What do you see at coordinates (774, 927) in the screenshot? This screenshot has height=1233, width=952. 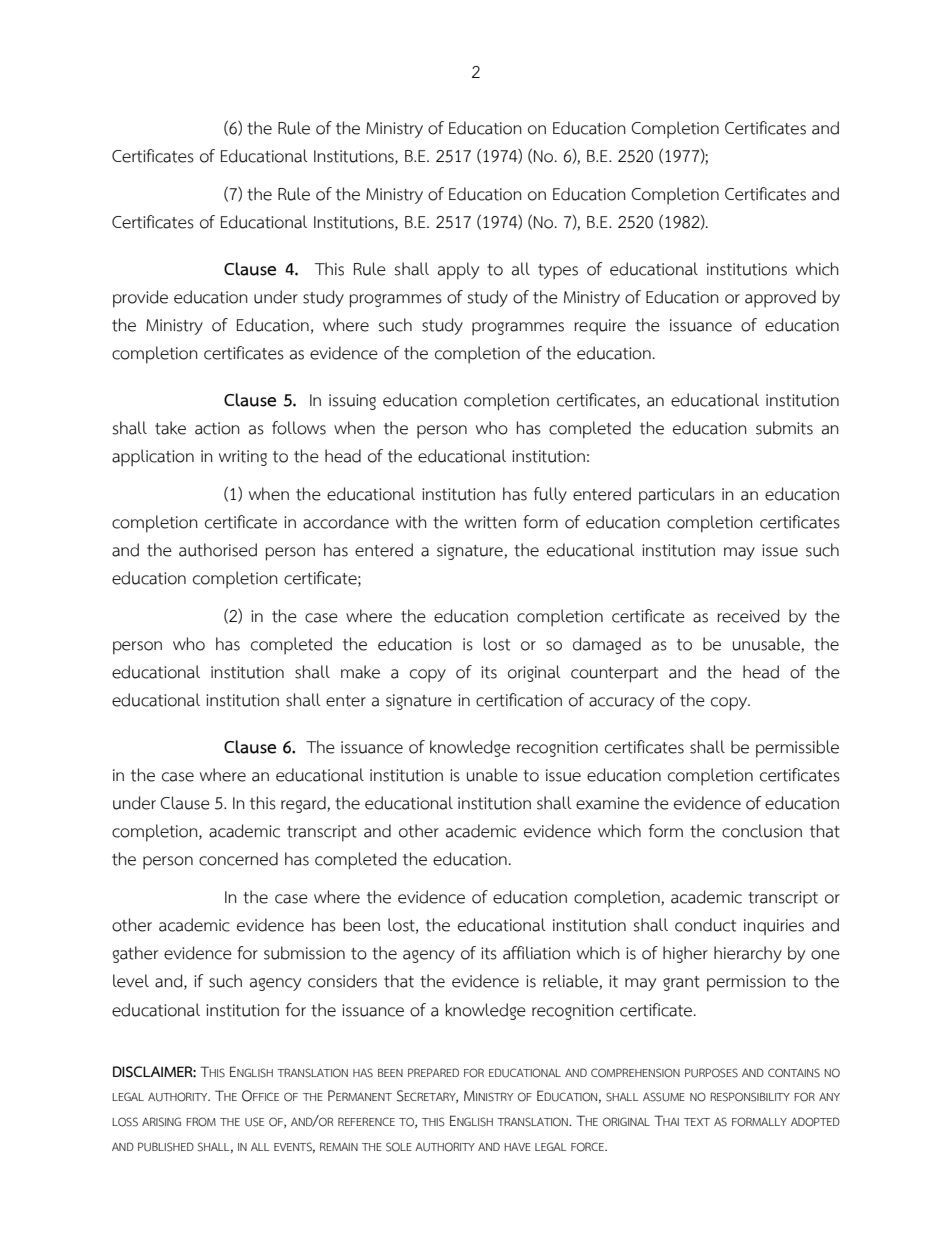 I see `inquiries` at bounding box center [774, 927].
